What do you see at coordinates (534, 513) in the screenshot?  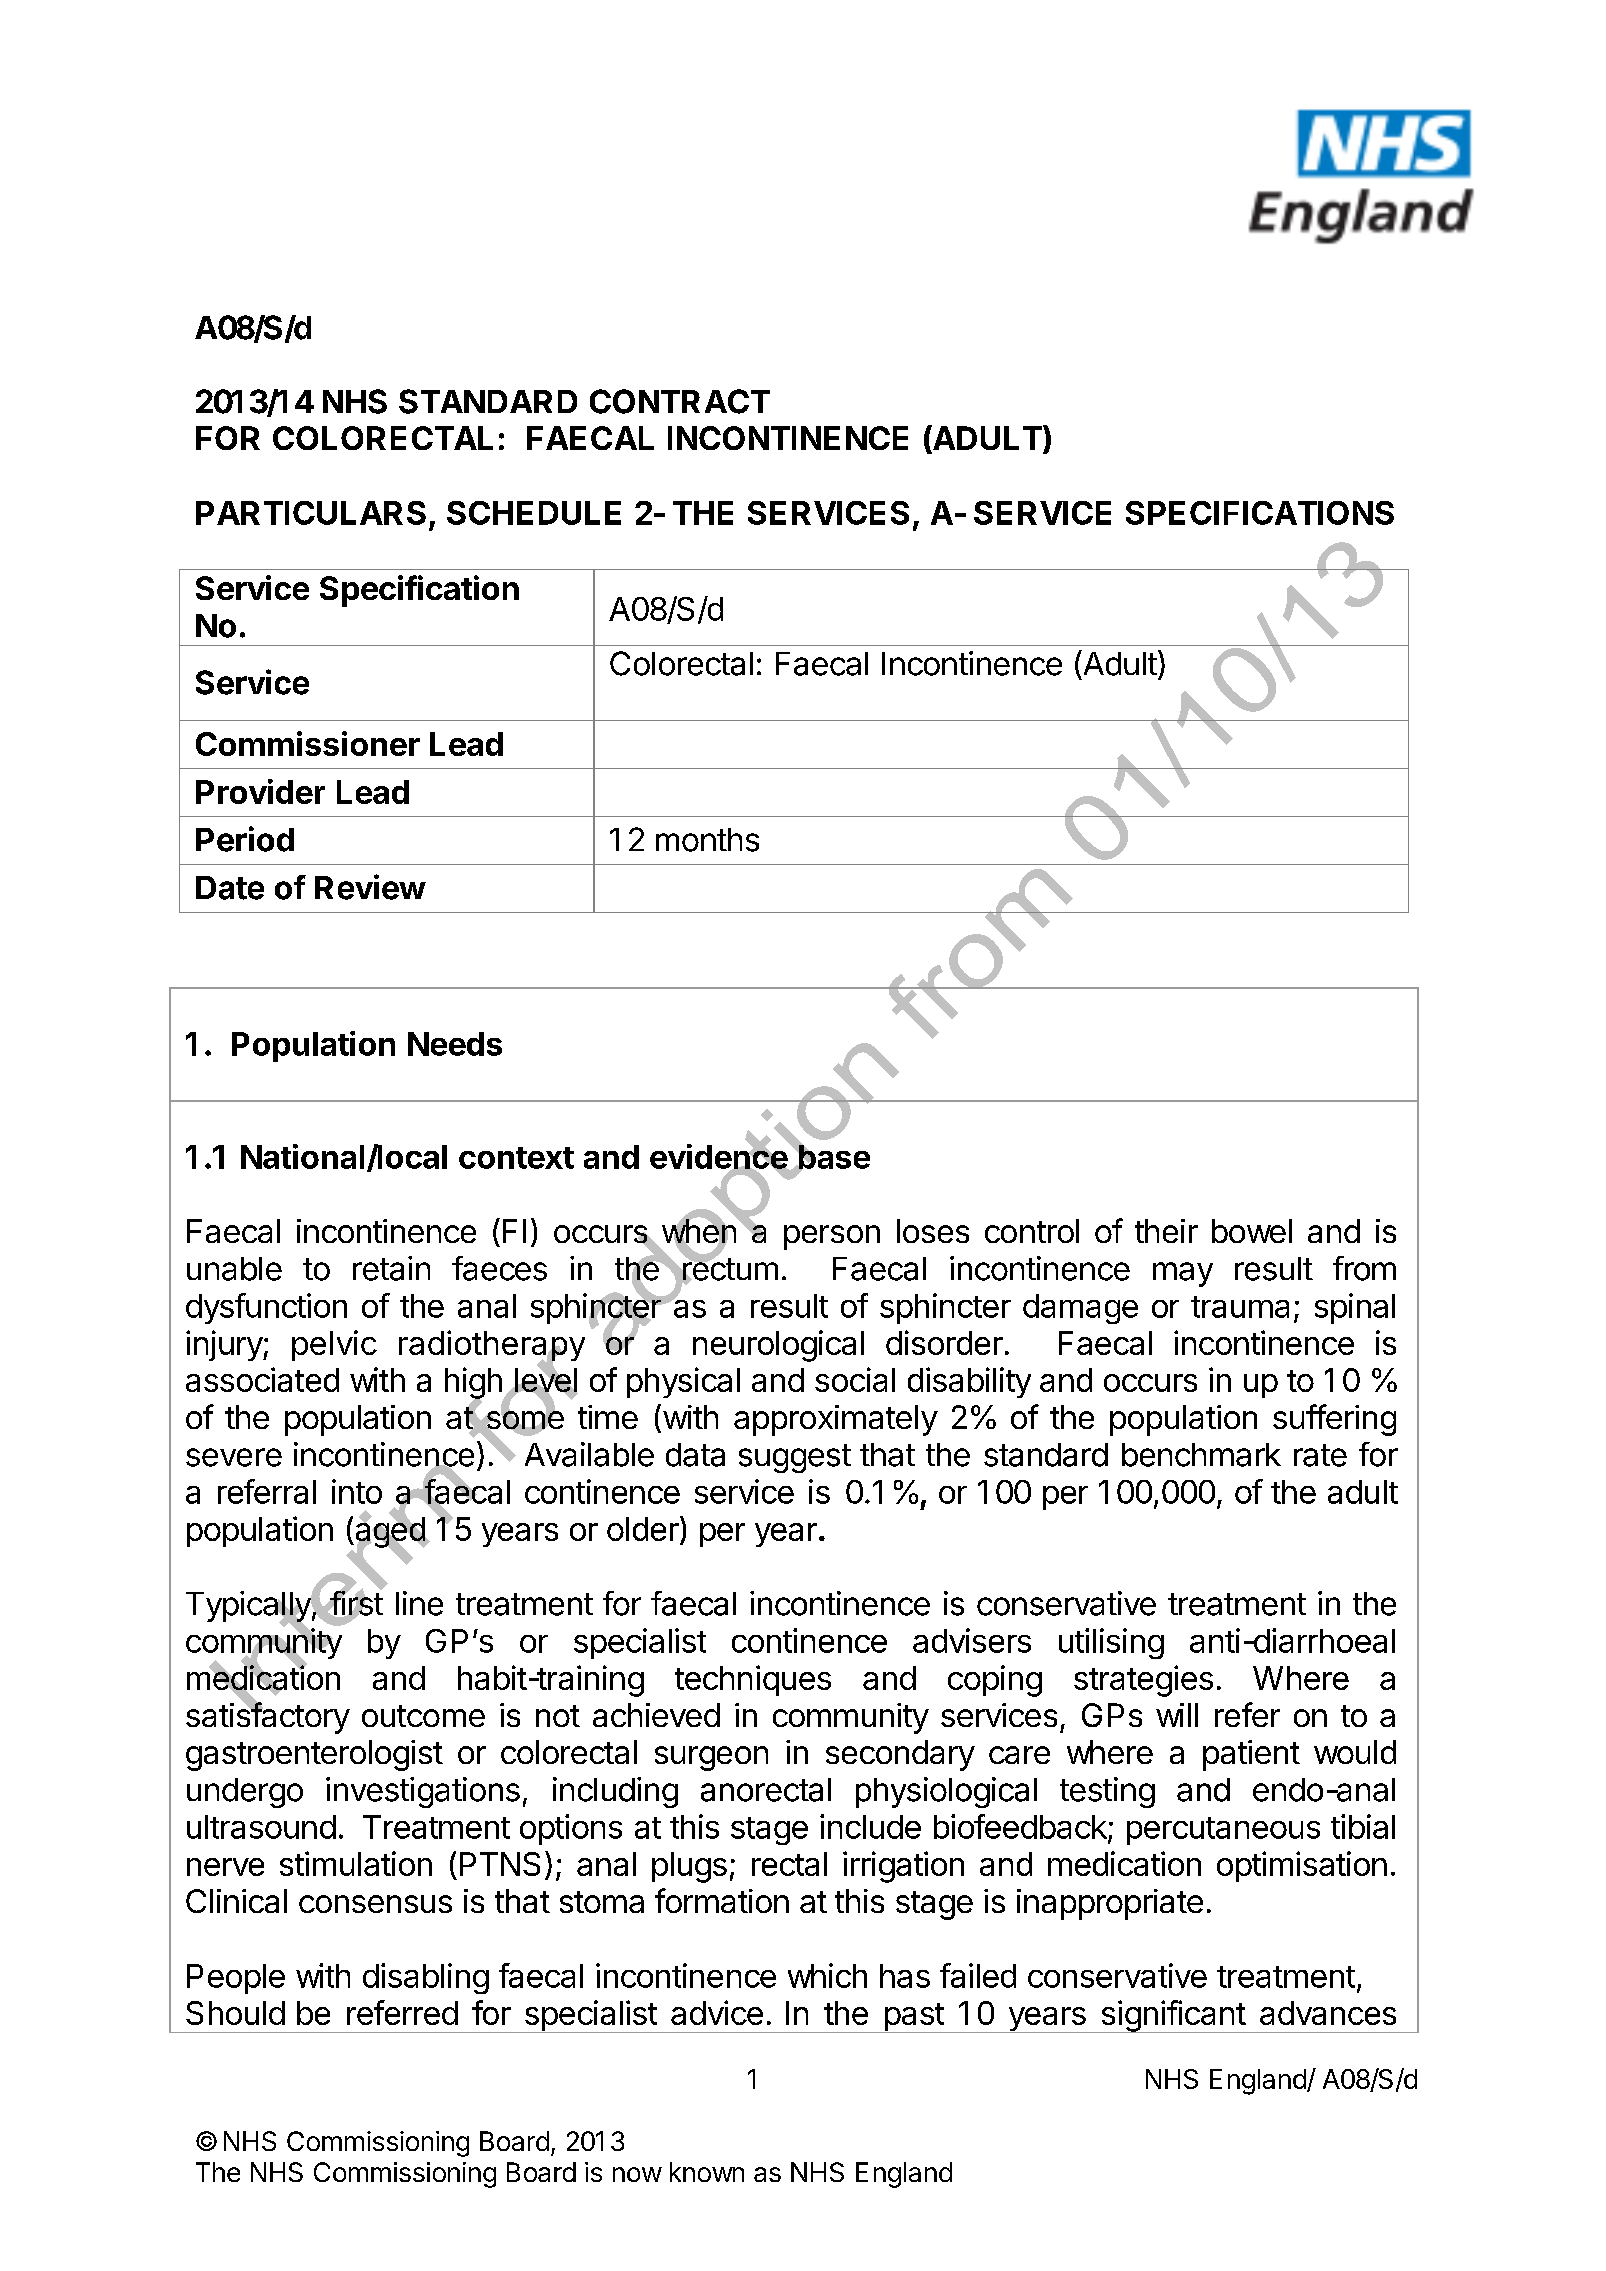 I see `SCHEDULE` at bounding box center [534, 513].
